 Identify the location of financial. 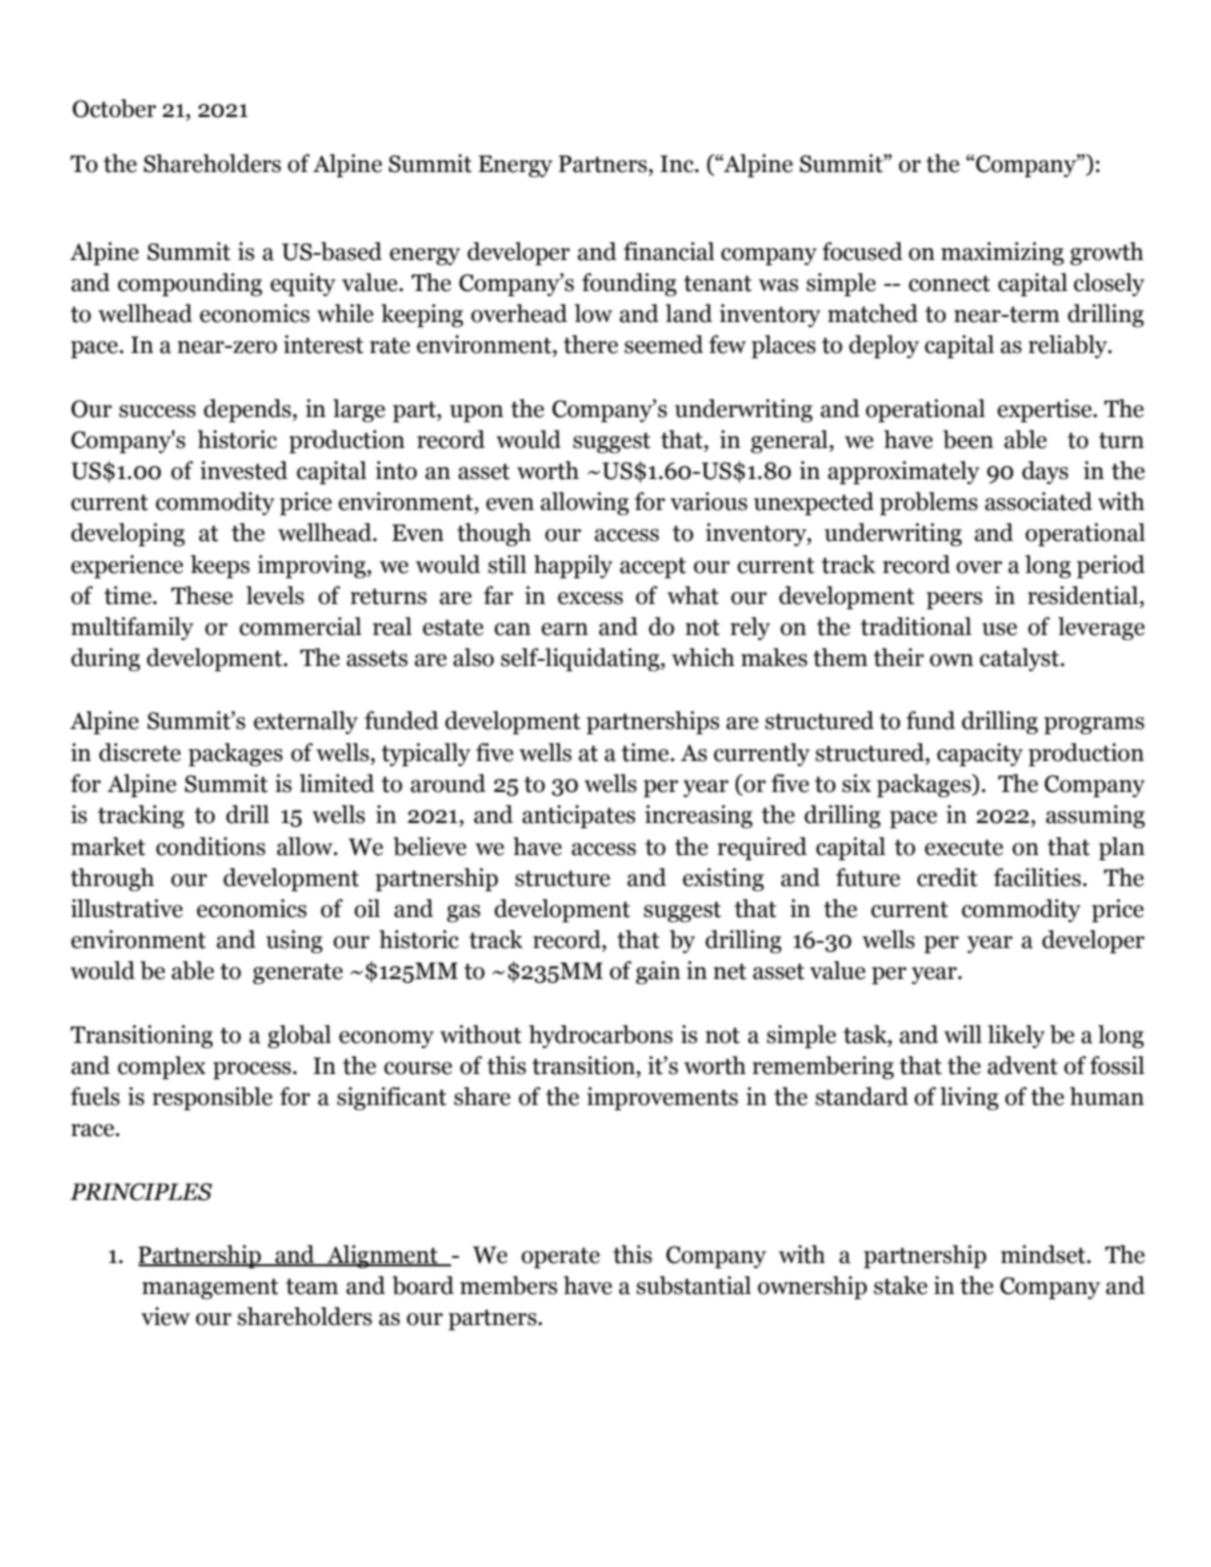
(669, 251).
